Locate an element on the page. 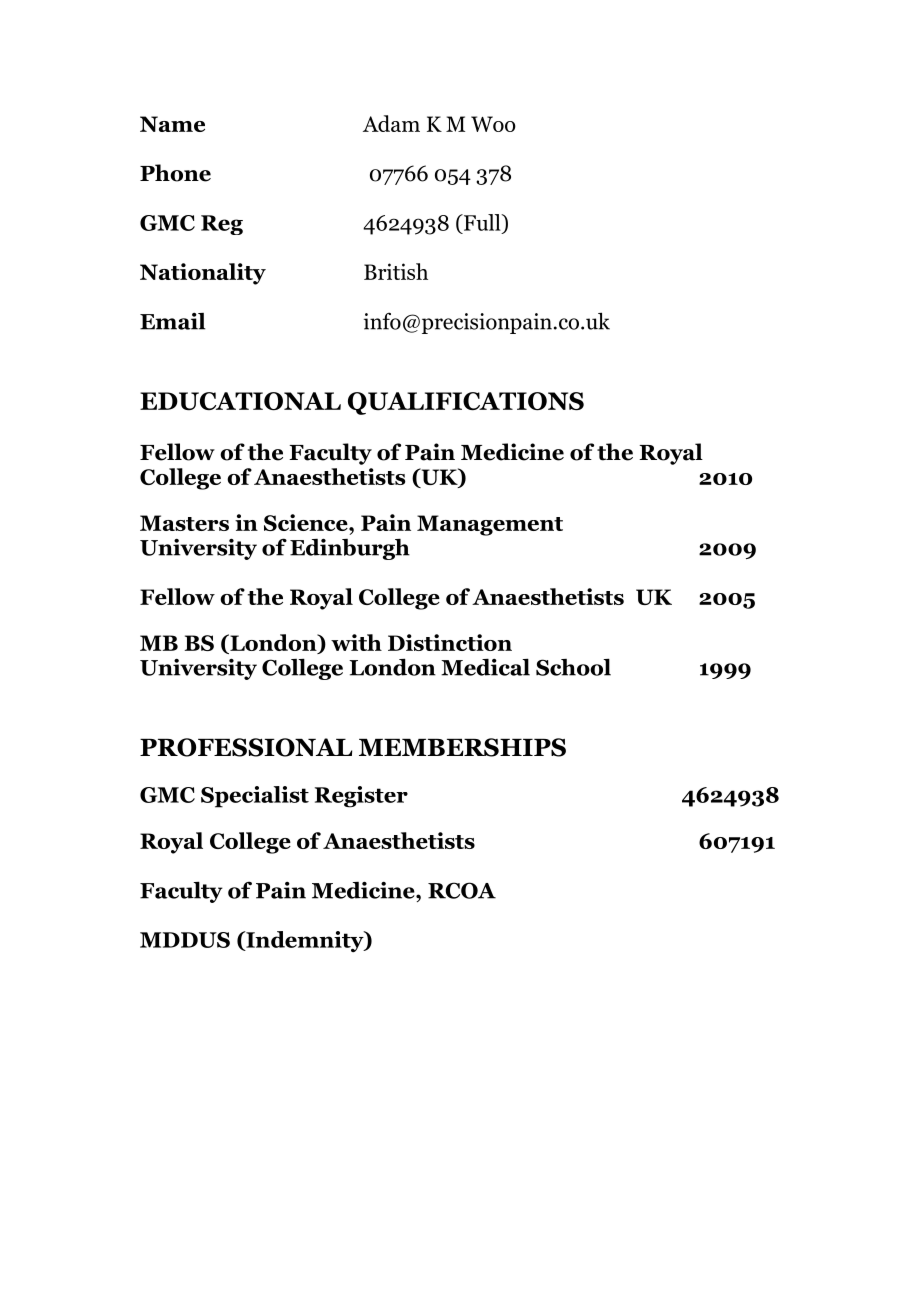  Specialist is located at coordinates (255, 797).
